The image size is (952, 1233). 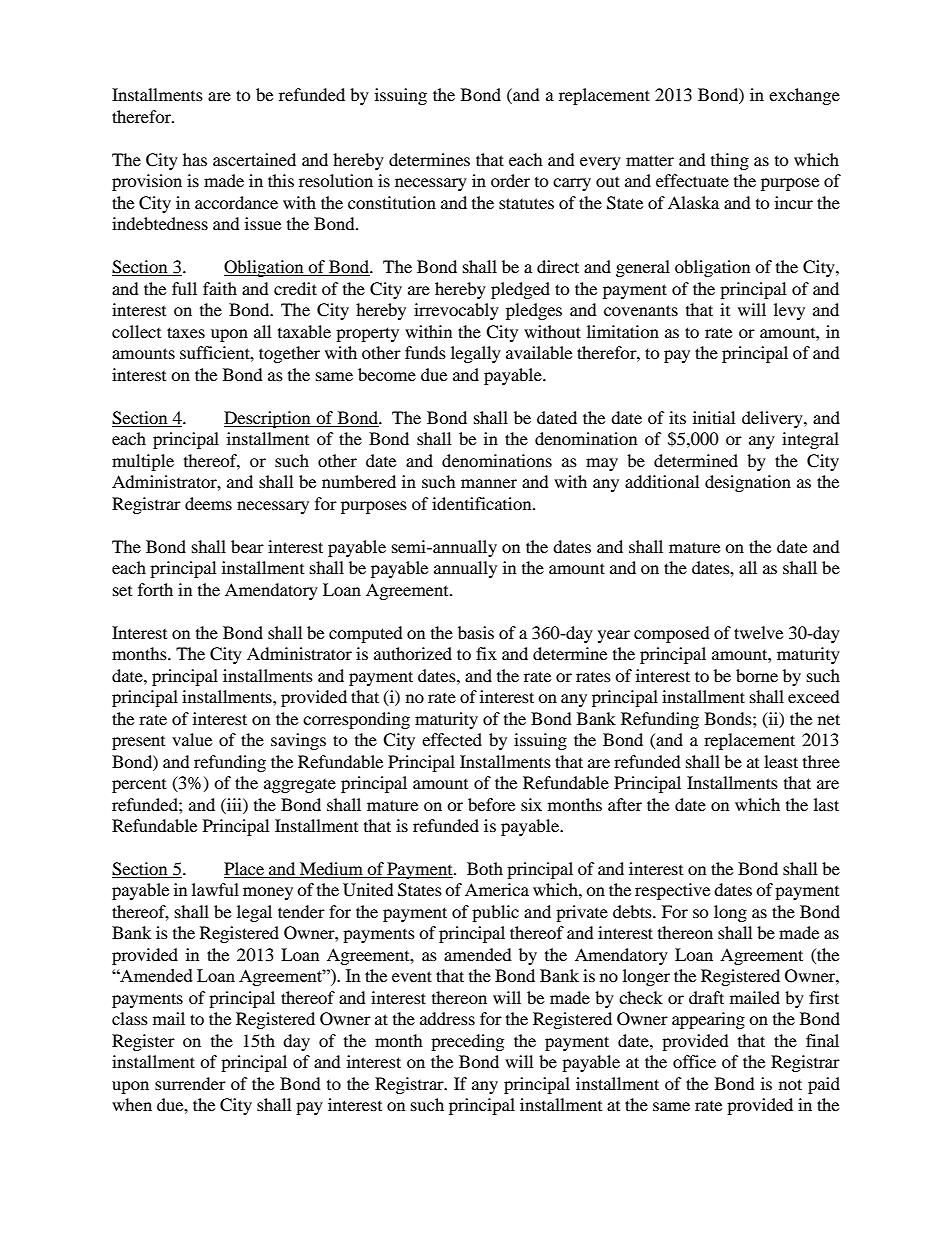 I want to click on manner, so click(x=489, y=483).
